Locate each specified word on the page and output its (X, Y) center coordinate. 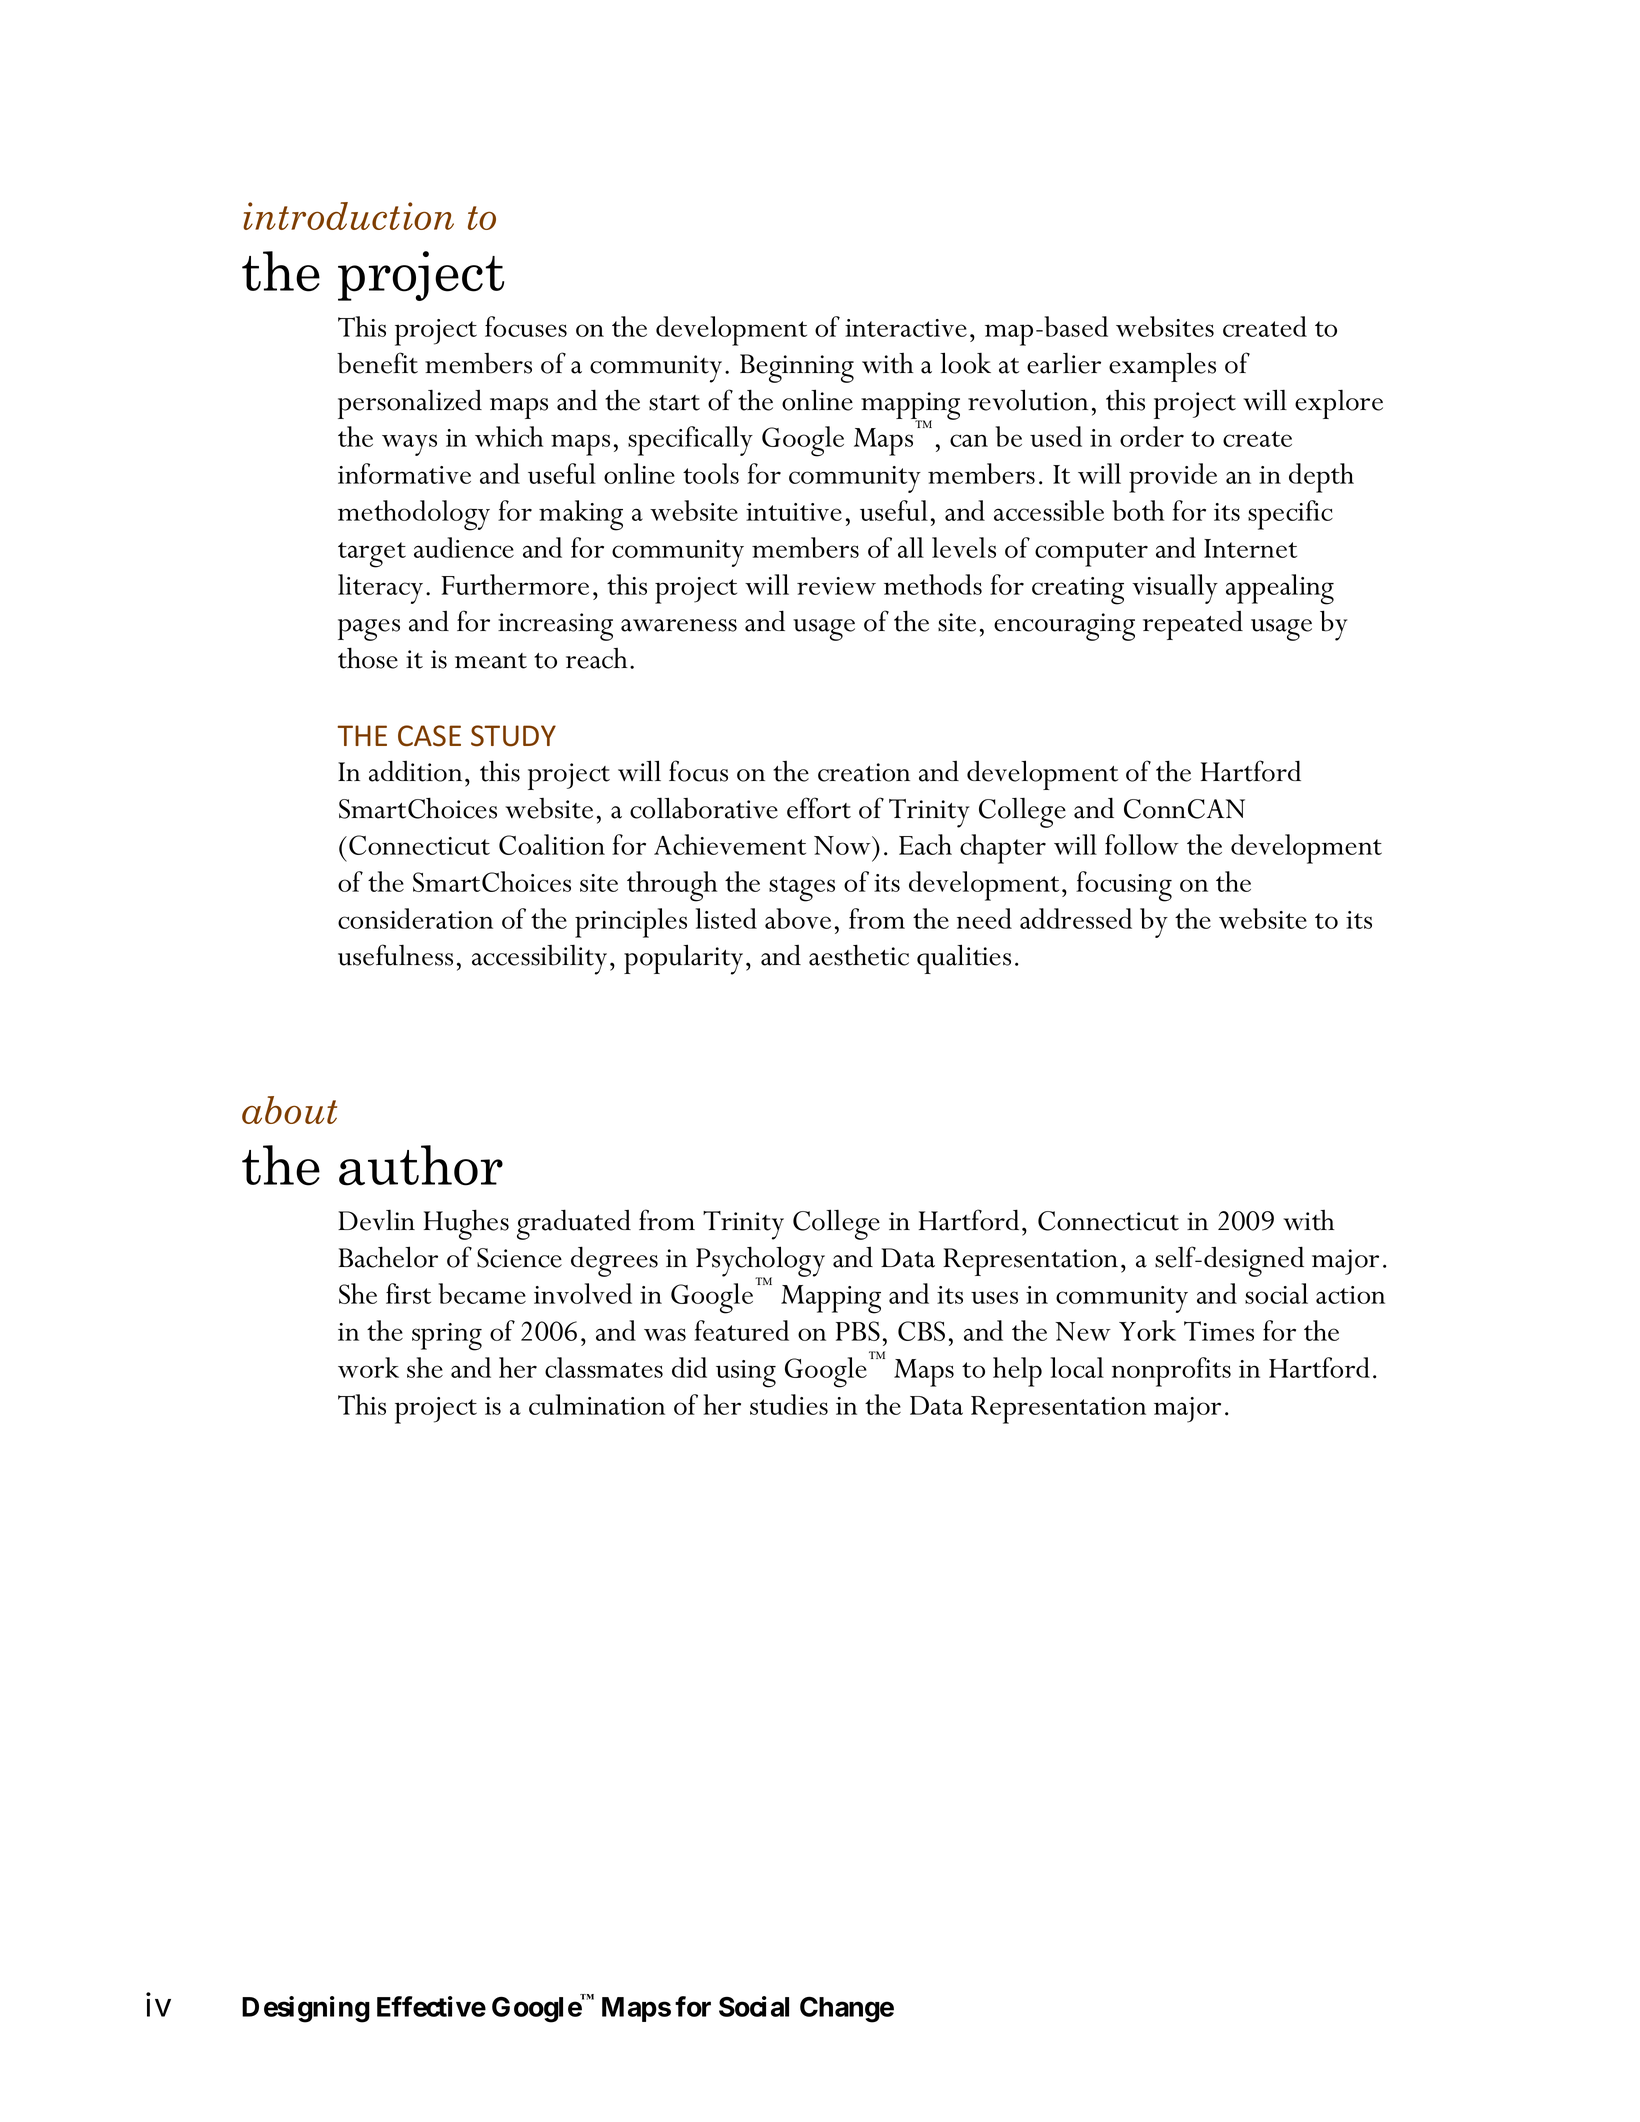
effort (819, 808)
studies (789, 1404)
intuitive (794, 512)
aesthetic (859, 955)
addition (415, 771)
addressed (1076, 918)
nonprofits (1171, 1372)
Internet (1250, 548)
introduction (348, 216)
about (289, 1110)
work (368, 1367)
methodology (414, 515)
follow (1142, 844)
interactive (906, 328)
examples (1162, 367)
